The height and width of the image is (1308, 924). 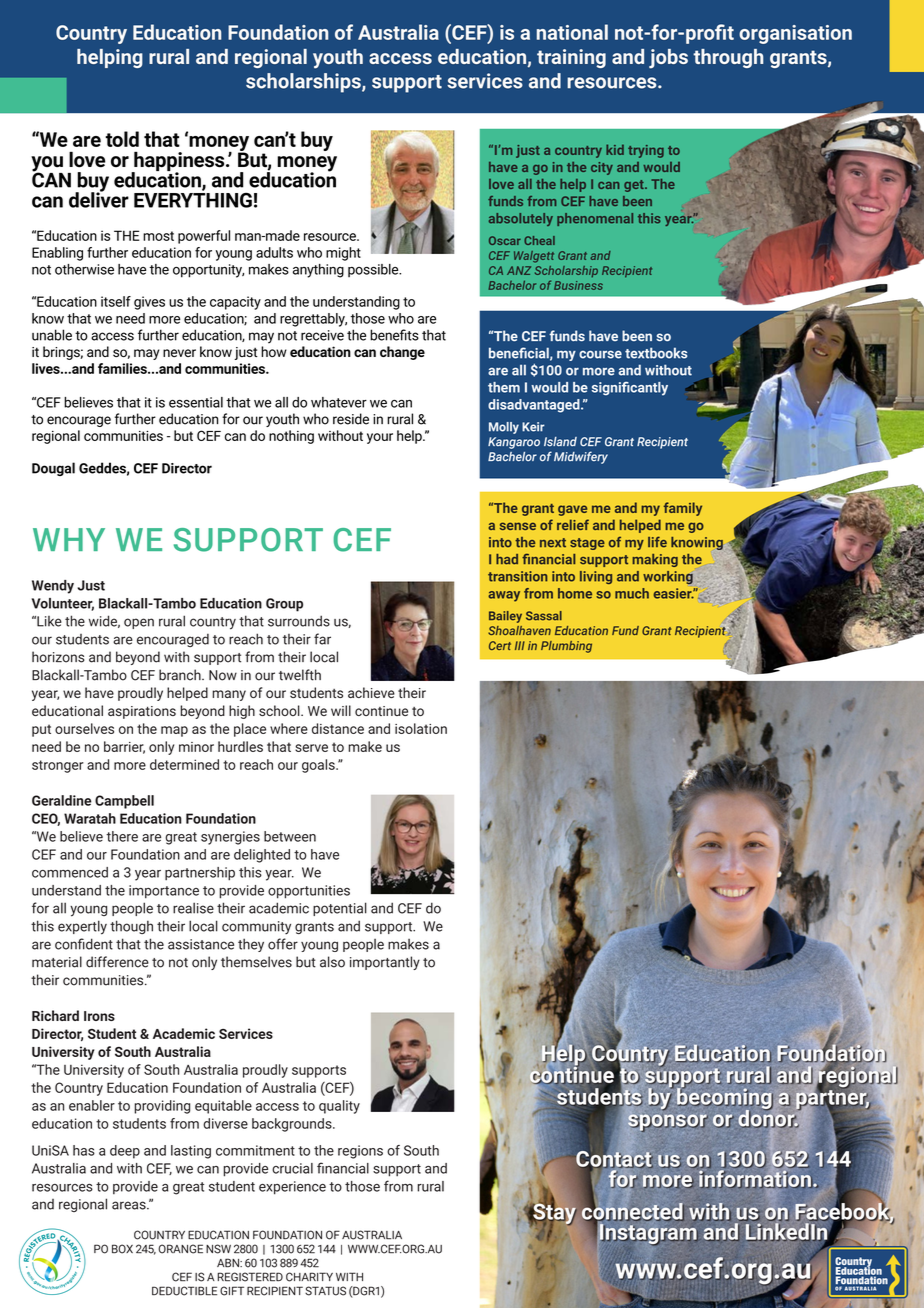 I want to click on training, so click(x=571, y=58).
